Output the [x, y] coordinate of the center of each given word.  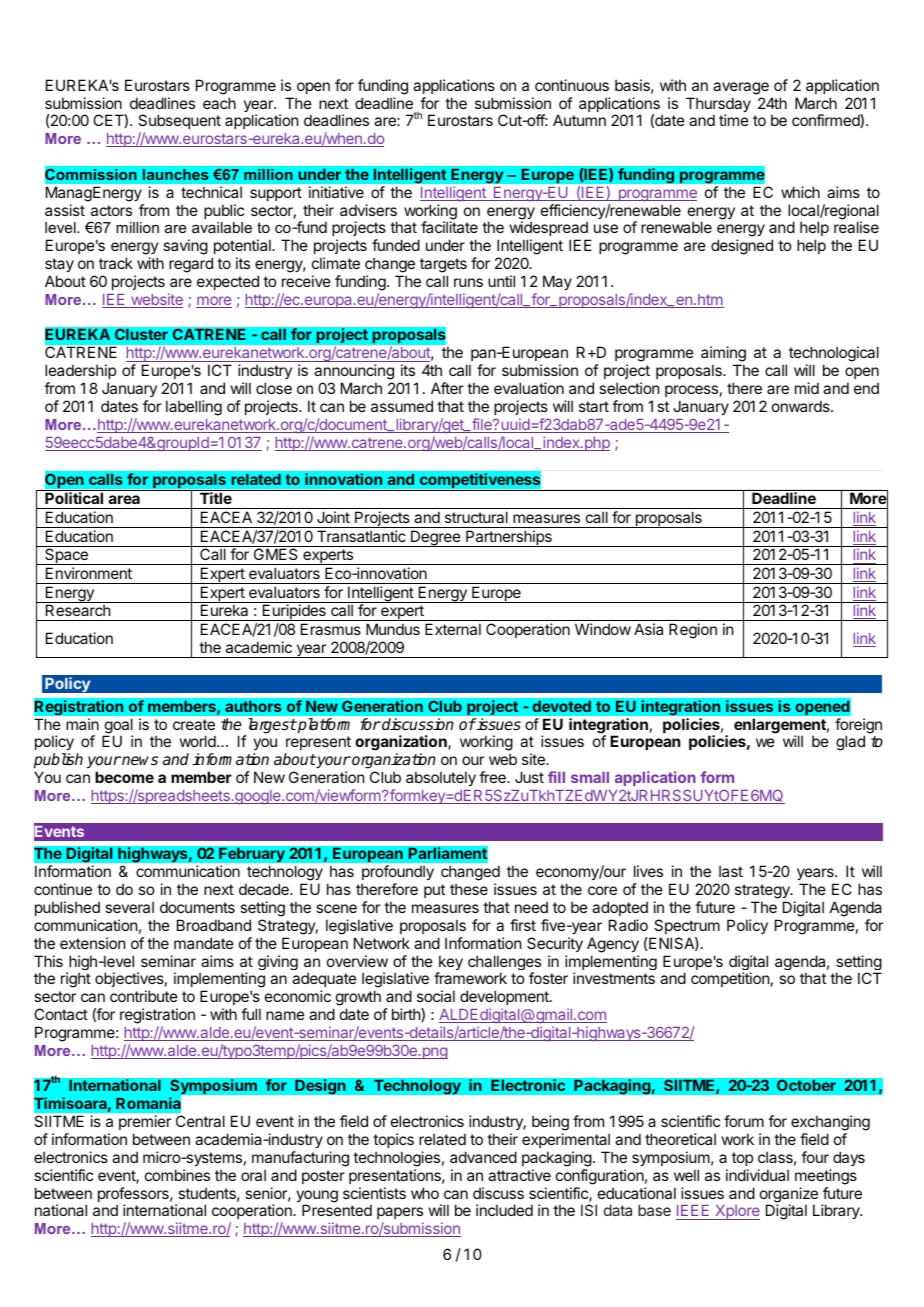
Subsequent [179, 123]
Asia [648, 629]
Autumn [579, 120]
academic [259, 647]
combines [177, 1175]
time [734, 120]
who [425, 1193]
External [453, 629]
